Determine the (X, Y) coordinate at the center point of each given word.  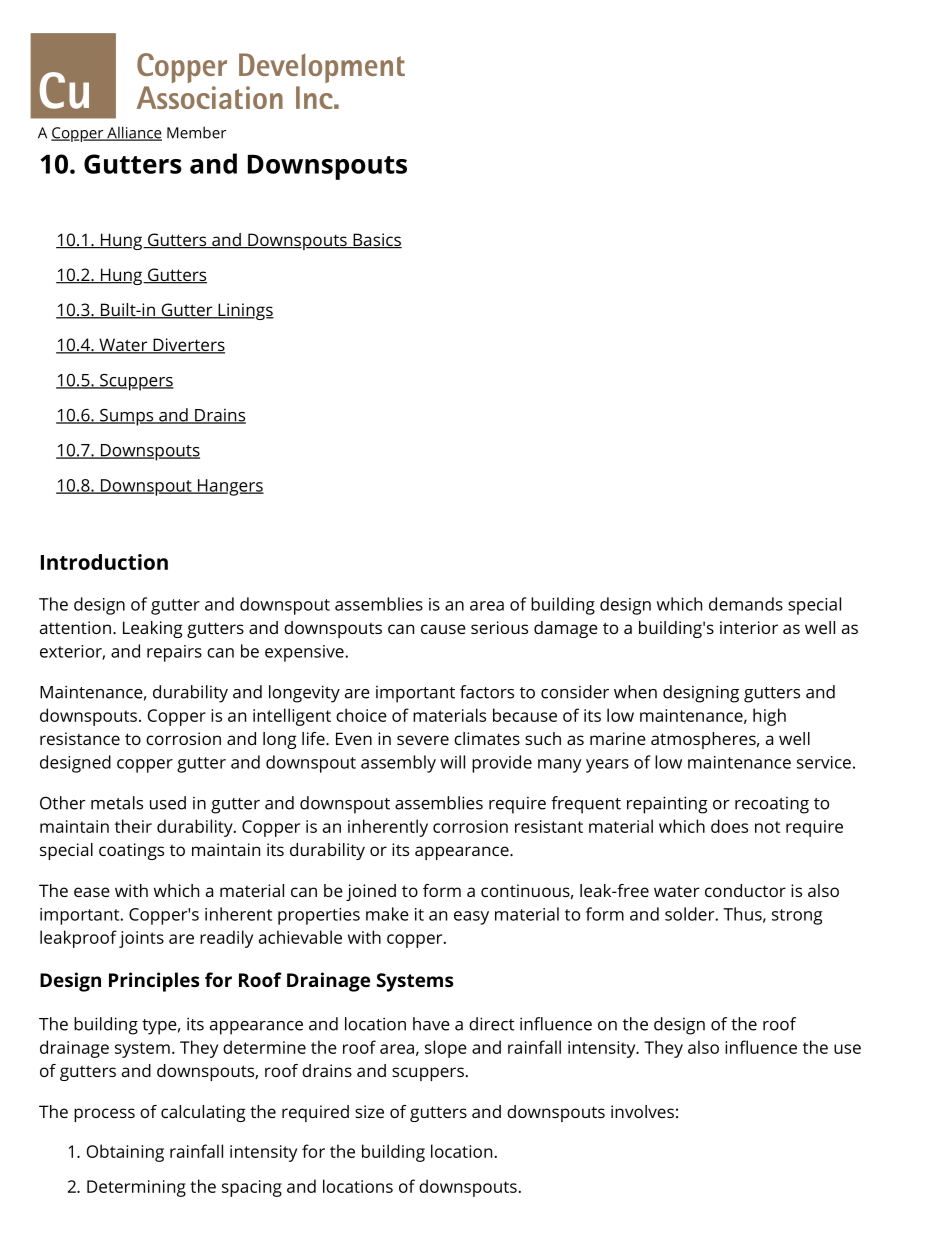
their (133, 826)
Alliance (133, 133)
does (729, 826)
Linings (245, 311)
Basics (376, 241)
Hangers (230, 487)
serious (499, 627)
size (369, 1111)
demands (746, 604)
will (452, 762)
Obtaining (125, 1153)
